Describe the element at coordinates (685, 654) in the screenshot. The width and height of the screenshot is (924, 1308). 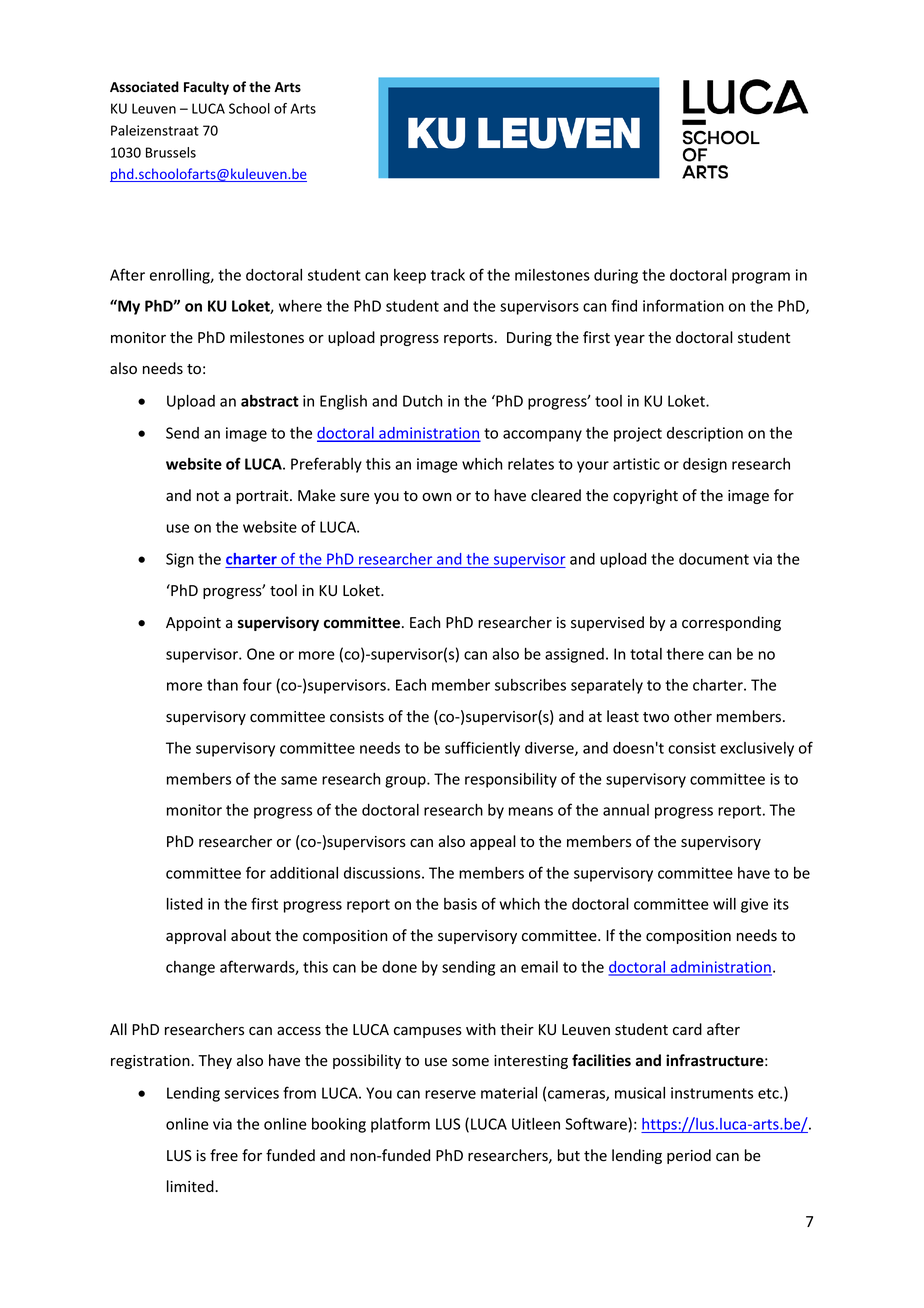
I see `there` at that location.
